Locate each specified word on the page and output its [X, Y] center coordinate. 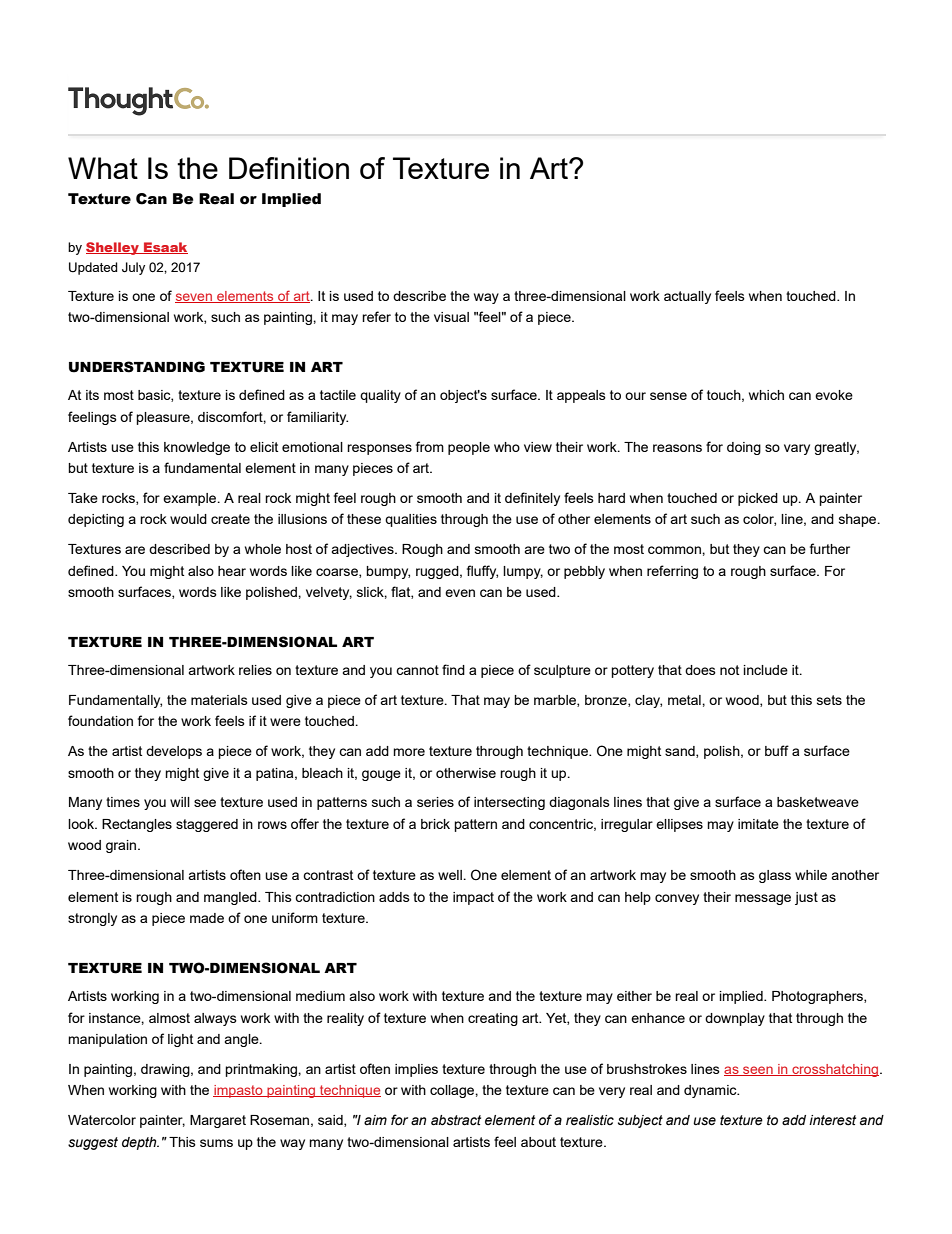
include [766, 670]
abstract [456, 1120]
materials [219, 700]
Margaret [218, 1121]
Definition [289, 168]
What [103, 168]
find [453, 669]
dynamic [711, 1091]
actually [687, 297]
